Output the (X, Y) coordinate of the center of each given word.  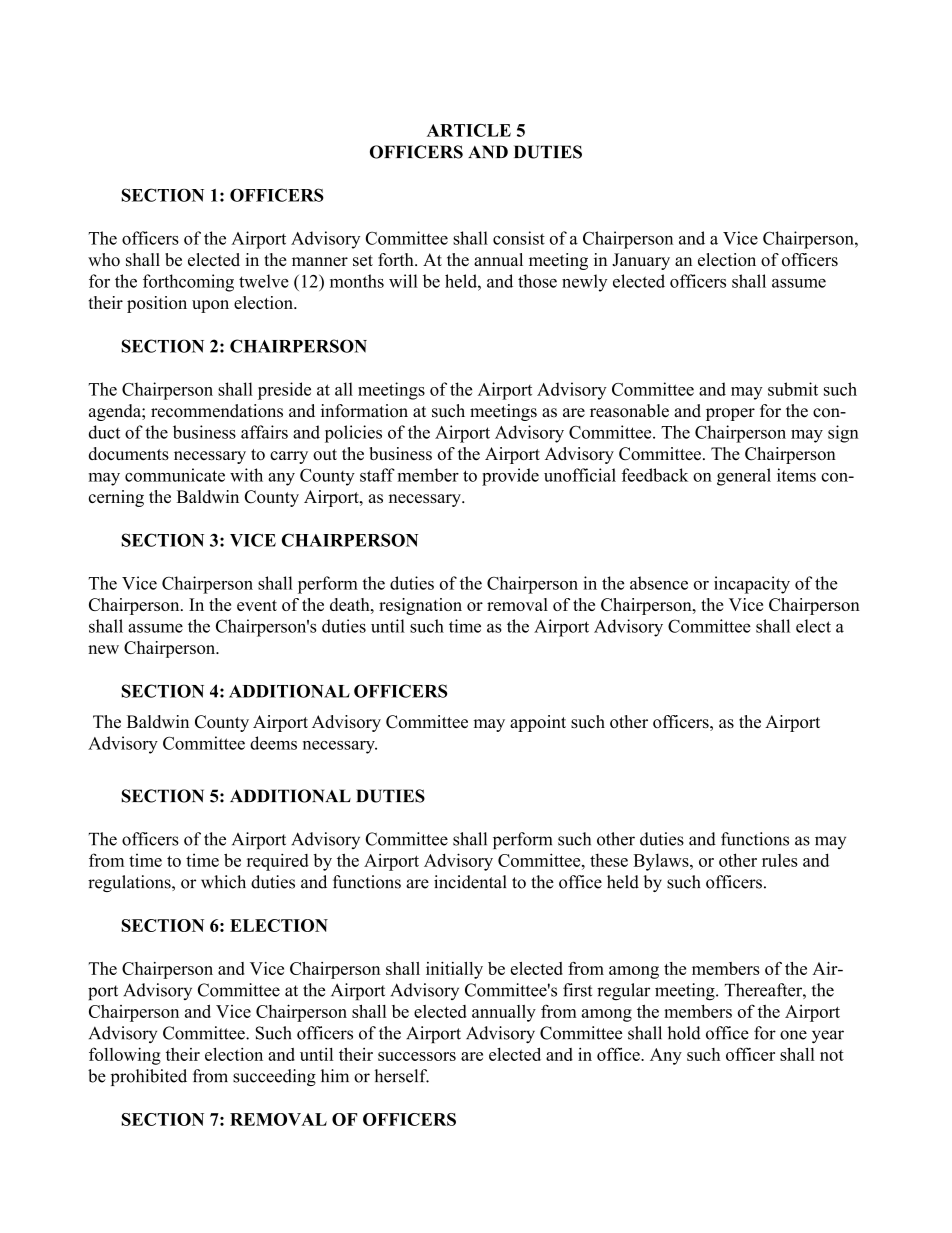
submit (793, 389)
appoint (538, 723)
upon (210, 306)
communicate (175, 475)
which (223, 882)
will (403, 281)
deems (273, 743)
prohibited (149, 1077)
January (641, 261)
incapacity (752, 585)
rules (780, 860)
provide (510, 477)
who (104, 259)
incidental (470, 882)
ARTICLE (469, 130)
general (744, 477)
